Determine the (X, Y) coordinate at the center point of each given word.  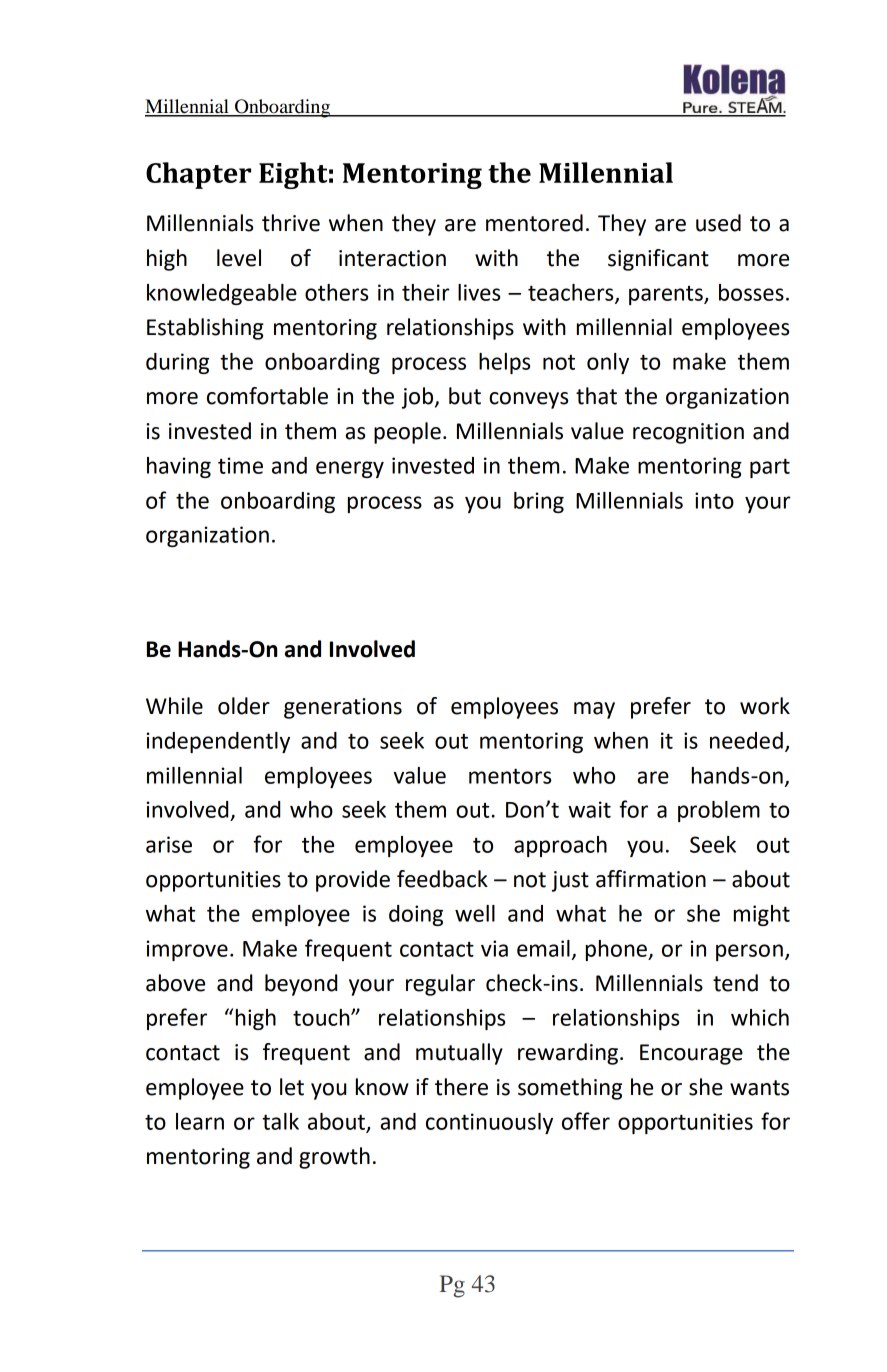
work (765, 706)
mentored (534, 223)
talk (280, 1121)
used (718, 223)
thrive (291, 223)
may (594, 710)
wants (759, 1088)
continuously (489, 1123)
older (244, 706)
